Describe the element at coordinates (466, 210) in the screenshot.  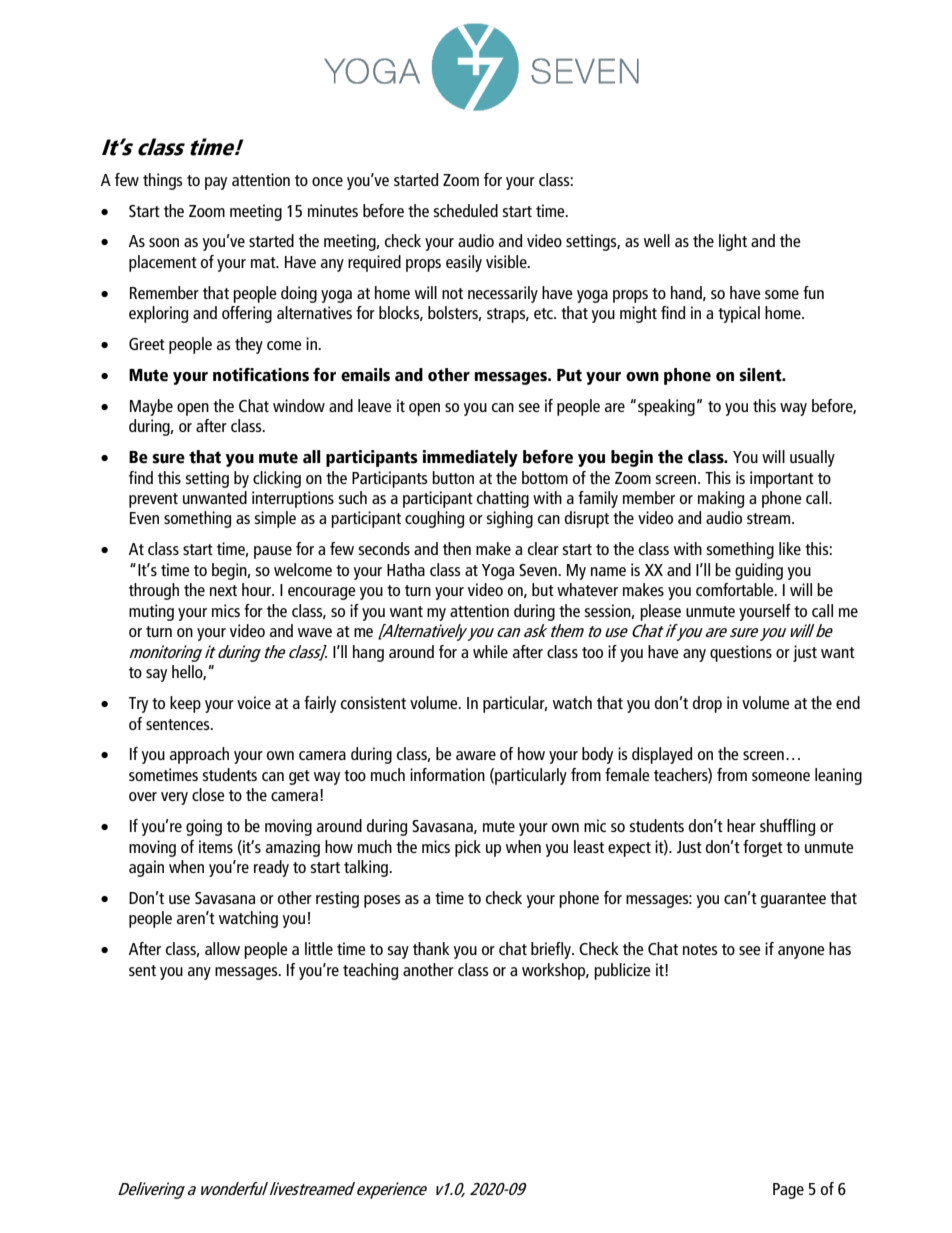
I see `scheduled` at that location.
